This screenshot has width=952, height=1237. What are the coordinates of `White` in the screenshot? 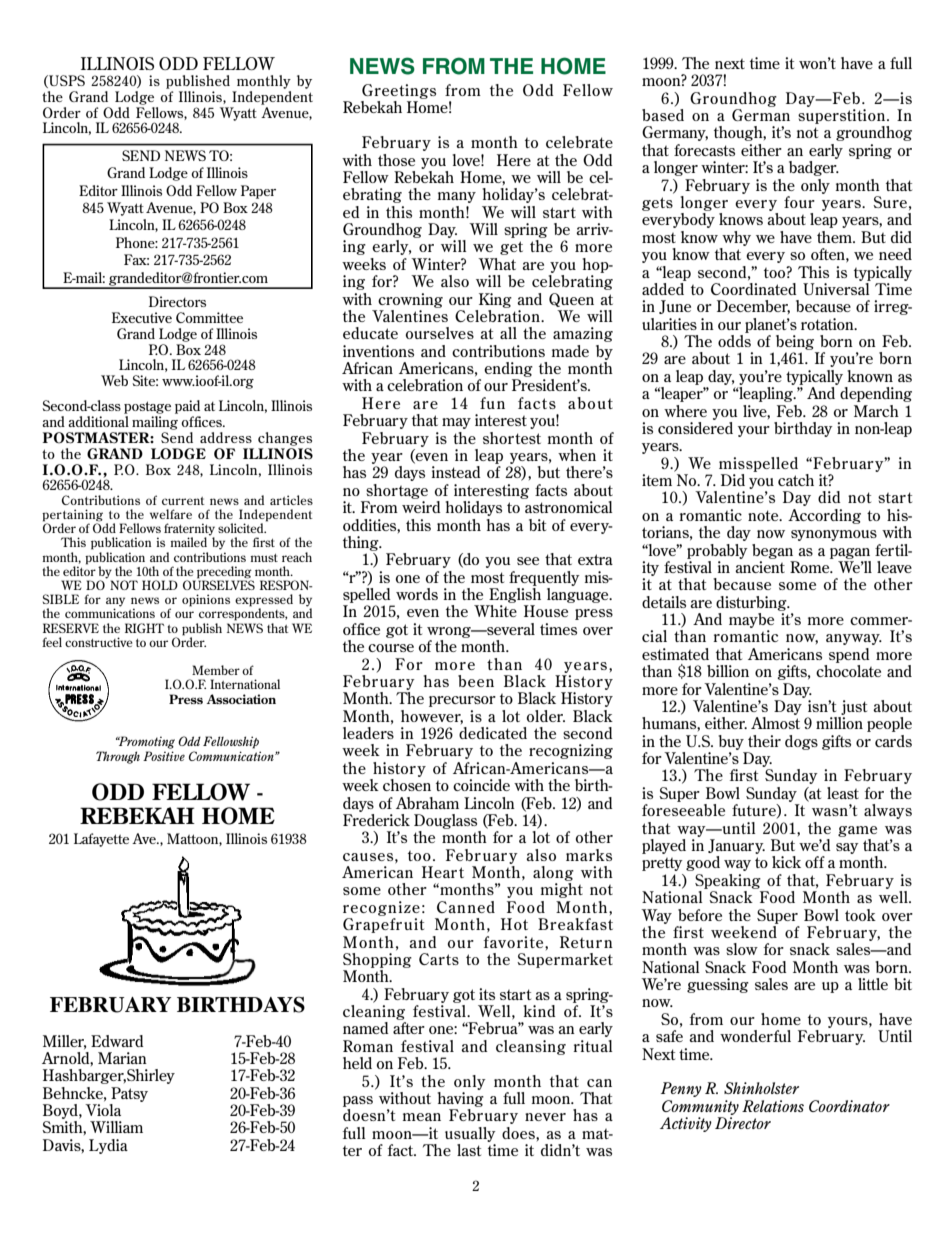 It's located at (495, 611).
